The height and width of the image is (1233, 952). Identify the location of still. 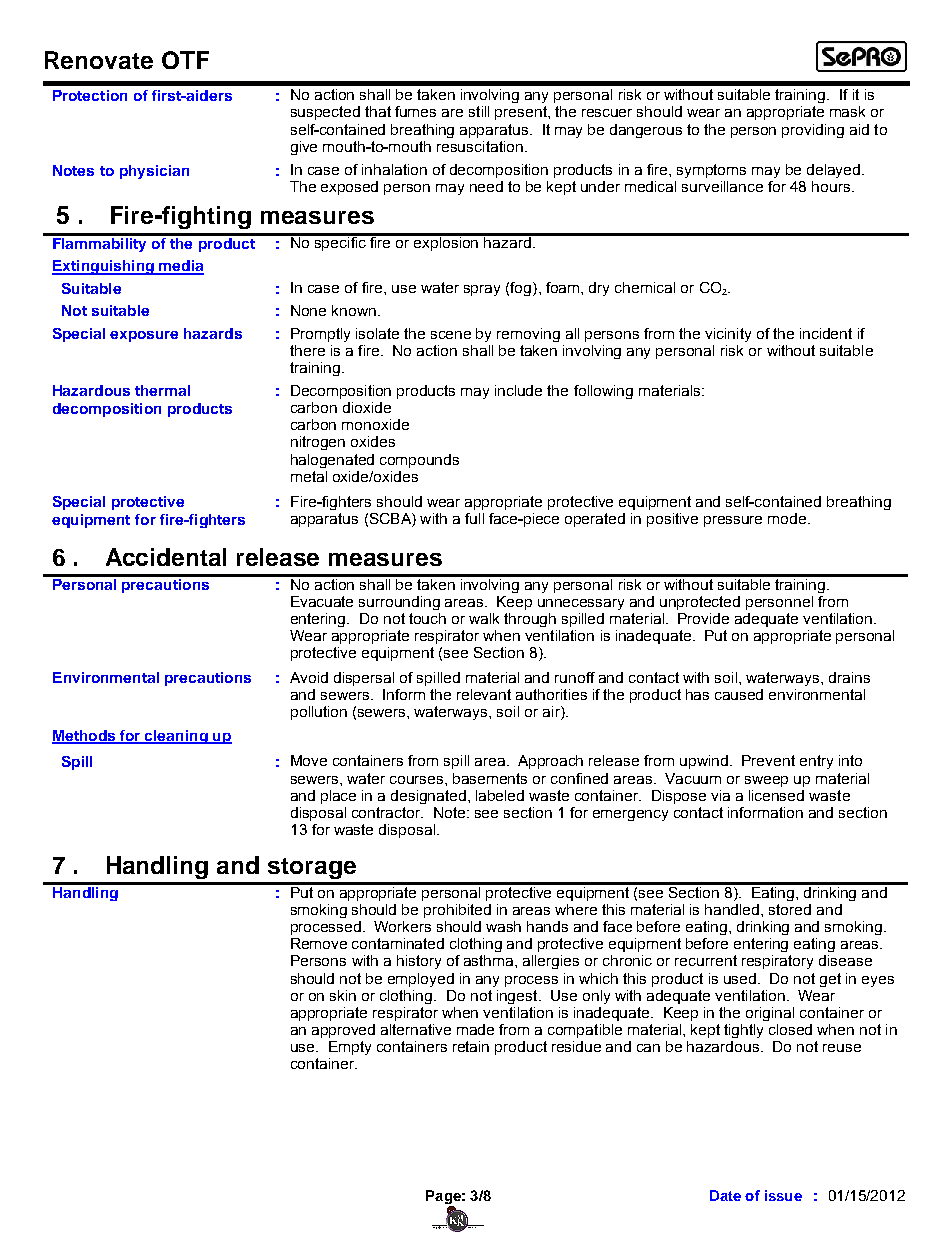
(479, 111).
